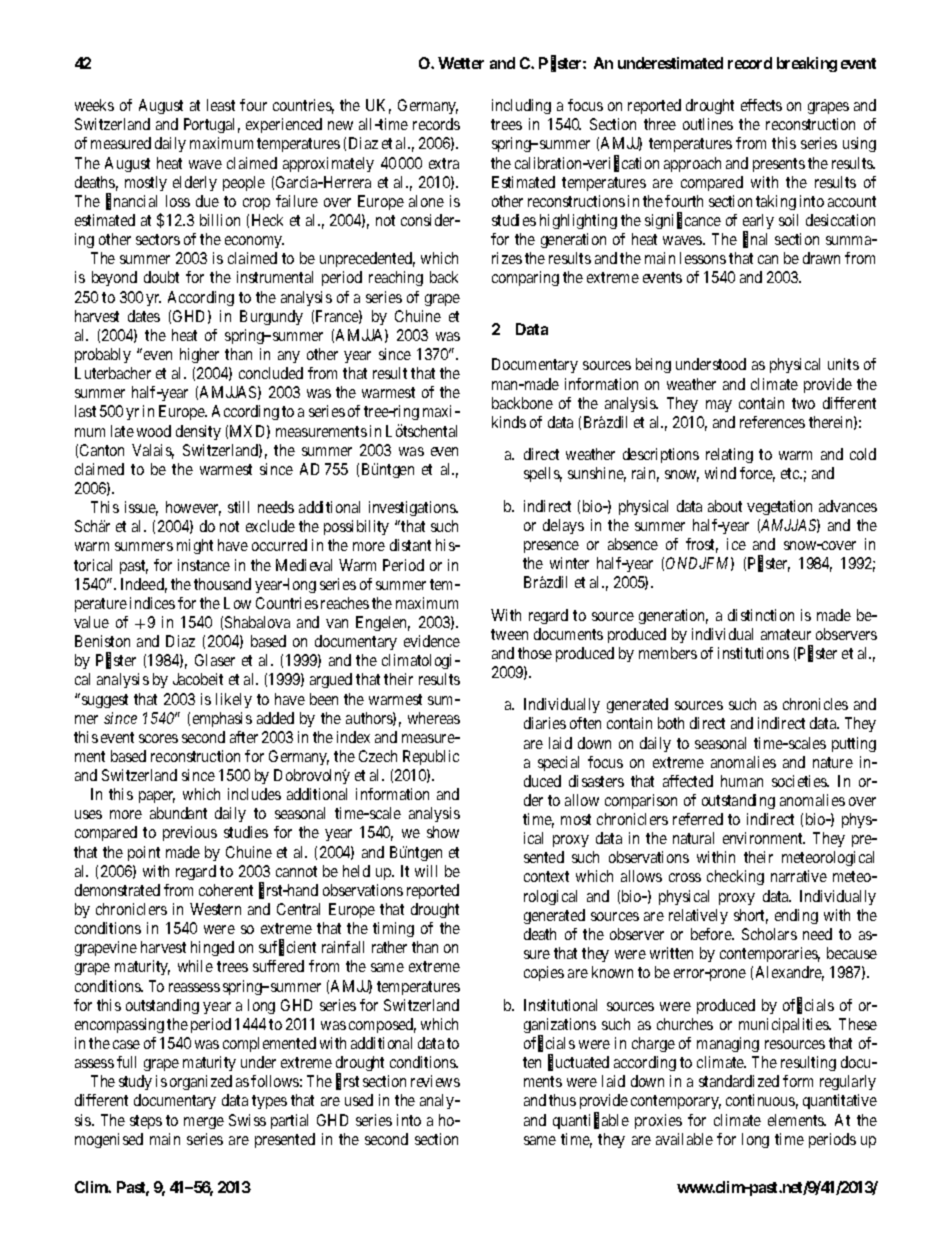 The width and height of the image is (952, 1257). What do you see at coordinates (432, 641) in the image?
I see `evidence` at bounding box center [432, 641].
